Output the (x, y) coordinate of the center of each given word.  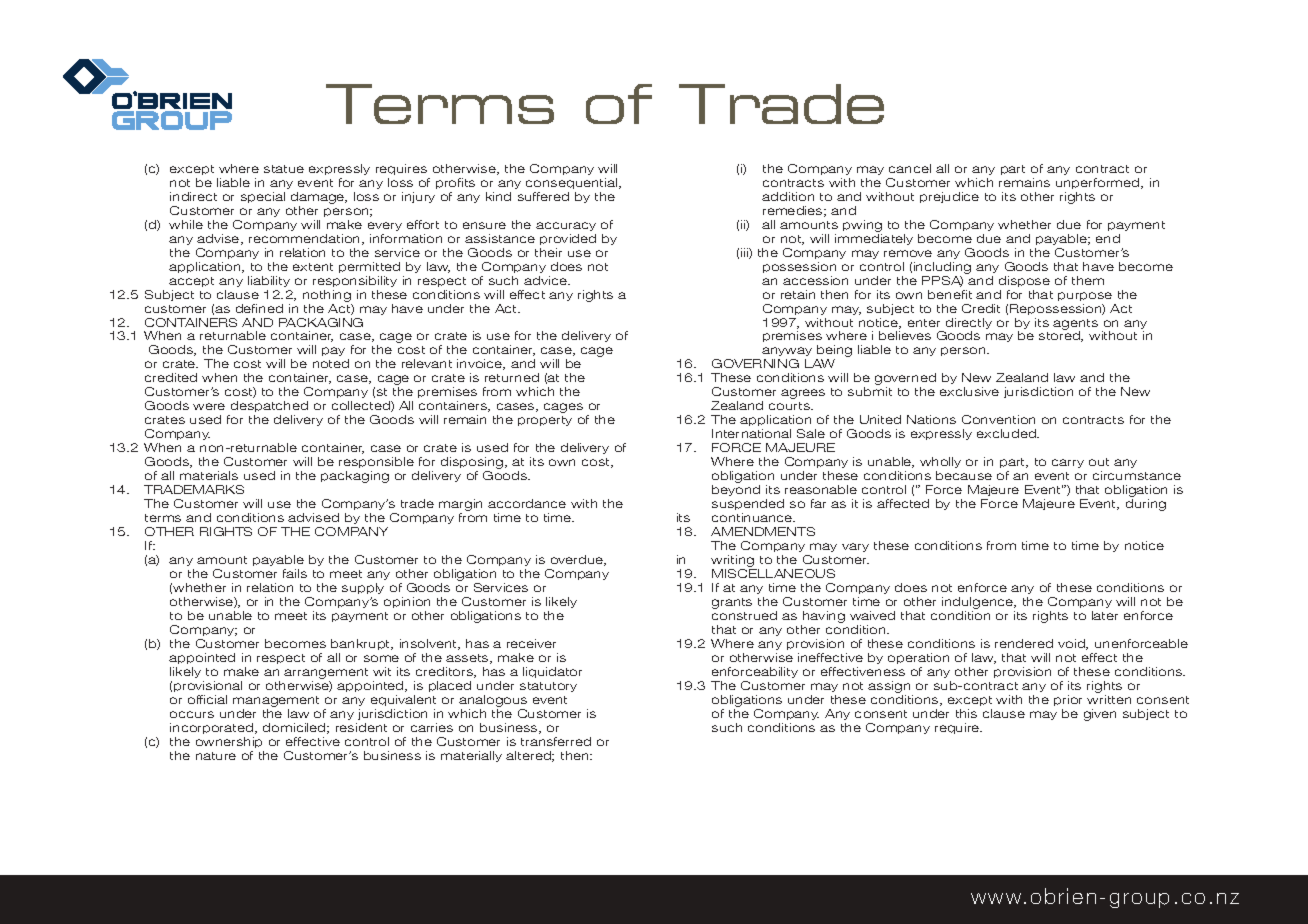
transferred (556, 741)
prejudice (949, 197)
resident (361, 727)
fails (295, 573)
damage (319, 198)
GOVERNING (755, 363)
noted (331, 363)
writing (734, 562)
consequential (573, 183)
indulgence (979, 603)
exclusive (969, 391)
